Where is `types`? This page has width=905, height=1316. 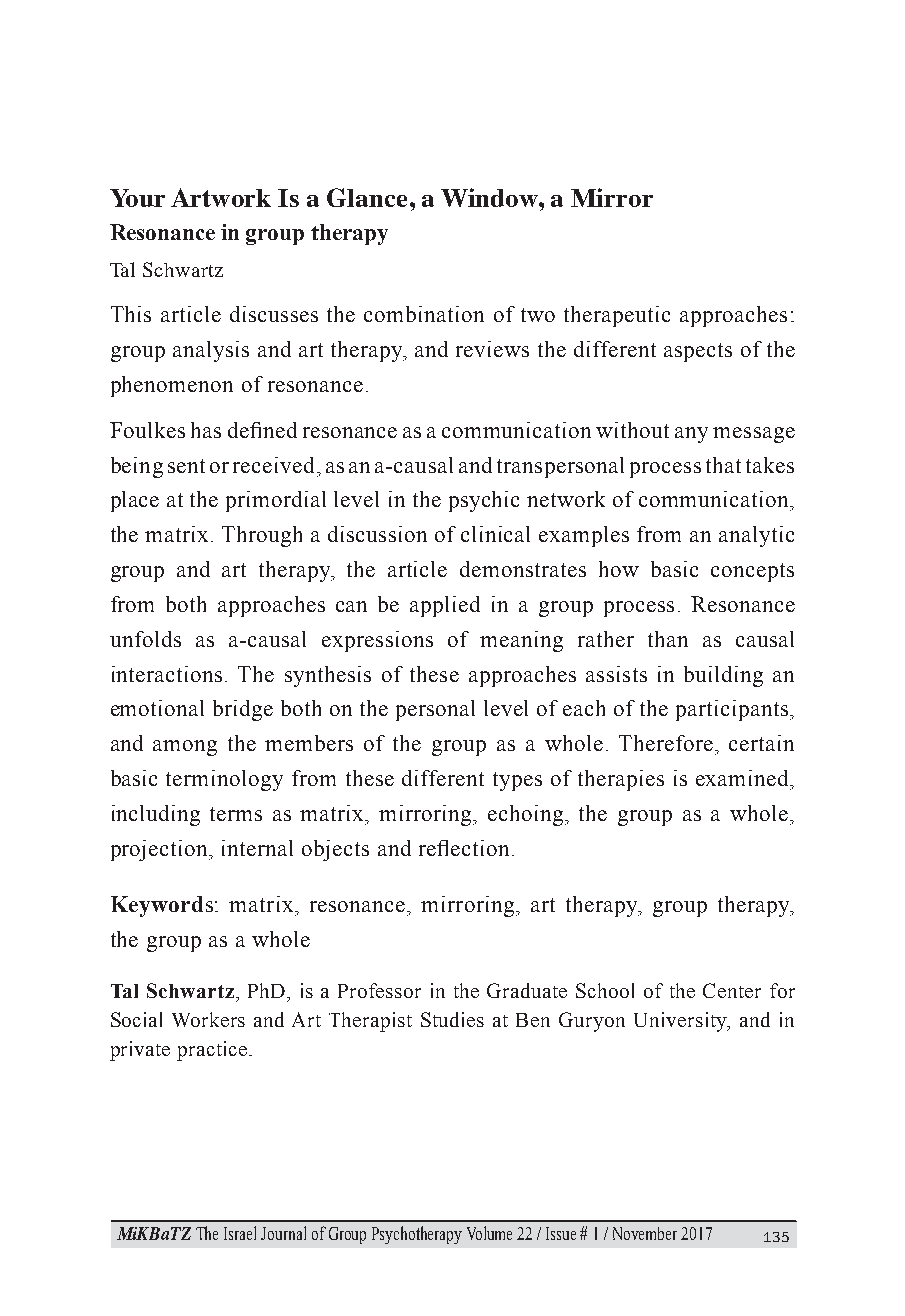 types is located at coordinates (517, 781).
